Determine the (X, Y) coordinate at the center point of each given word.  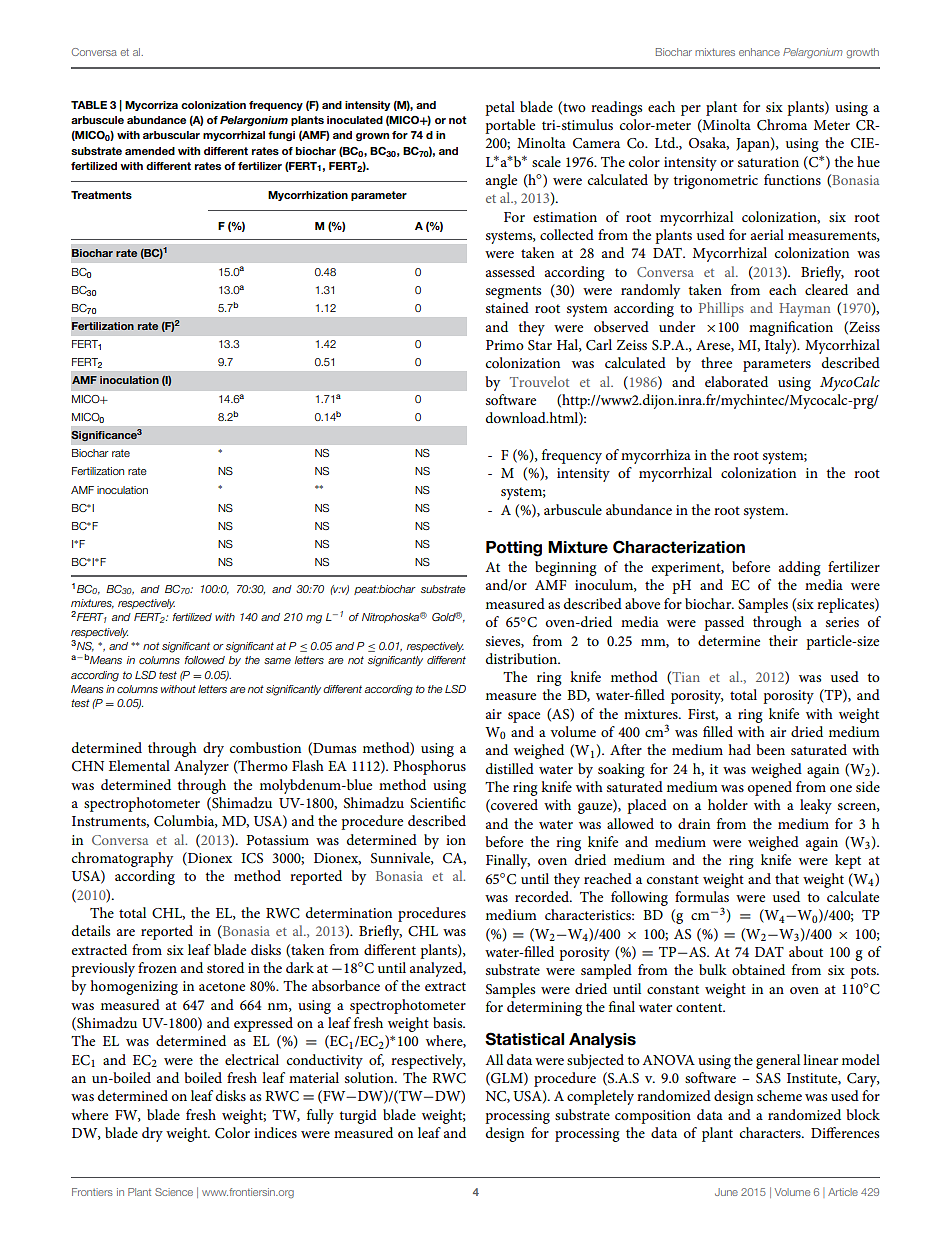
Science (174, 1192)
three (716, 362)
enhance (759, 52)
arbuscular (171, 135)
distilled (510, 768)
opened (770, 788)
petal (500, 108)
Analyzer (201, 767)
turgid (358, 1116)
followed (205, 660)
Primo (505, 345)
